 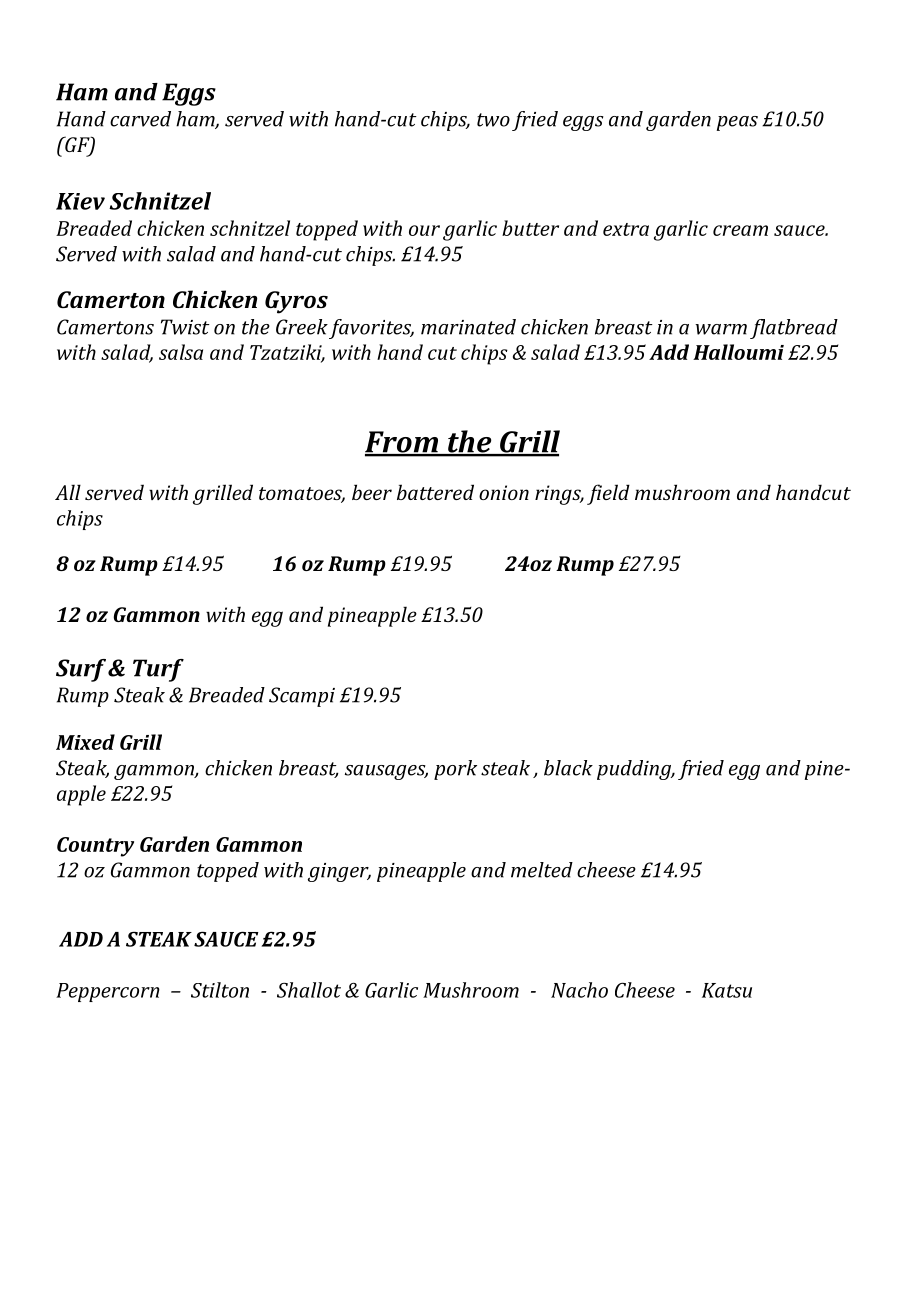 What do you see at coordinates (721, 329) in the image?
I see `warm` at bounding box center [721, 329].
